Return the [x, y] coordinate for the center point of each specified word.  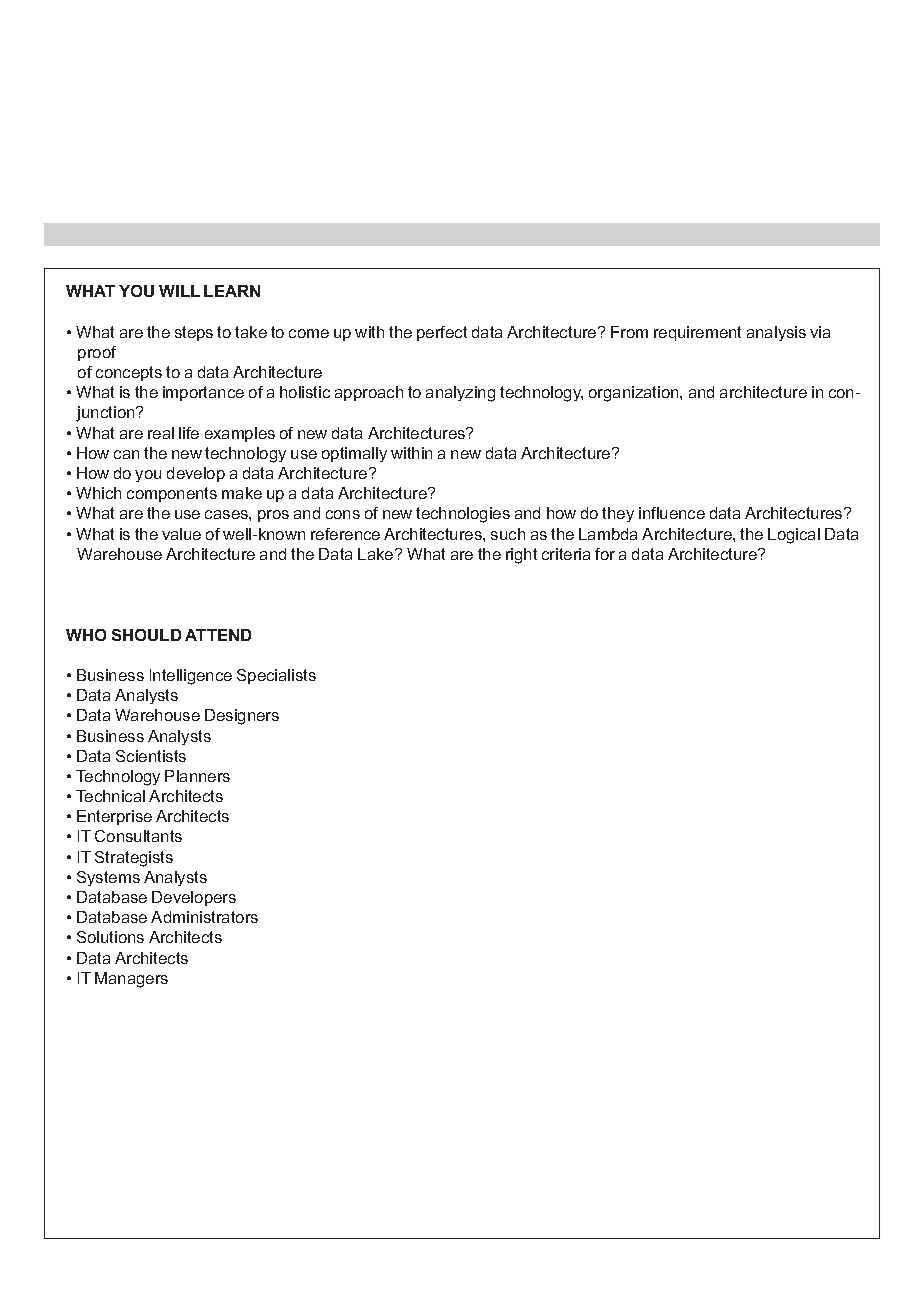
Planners [197, 776]
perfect [442, 333]
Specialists [276, 676]
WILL [179, 291]
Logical [794, 536]
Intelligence [191, 677]
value [181, 534]
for [605, 554]
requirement [697, 333]
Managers [131, 980]
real [161, 433]
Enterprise [114, 817]
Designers [242, 717]
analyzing [460, 394]
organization [635, 394]
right [521, 556]
